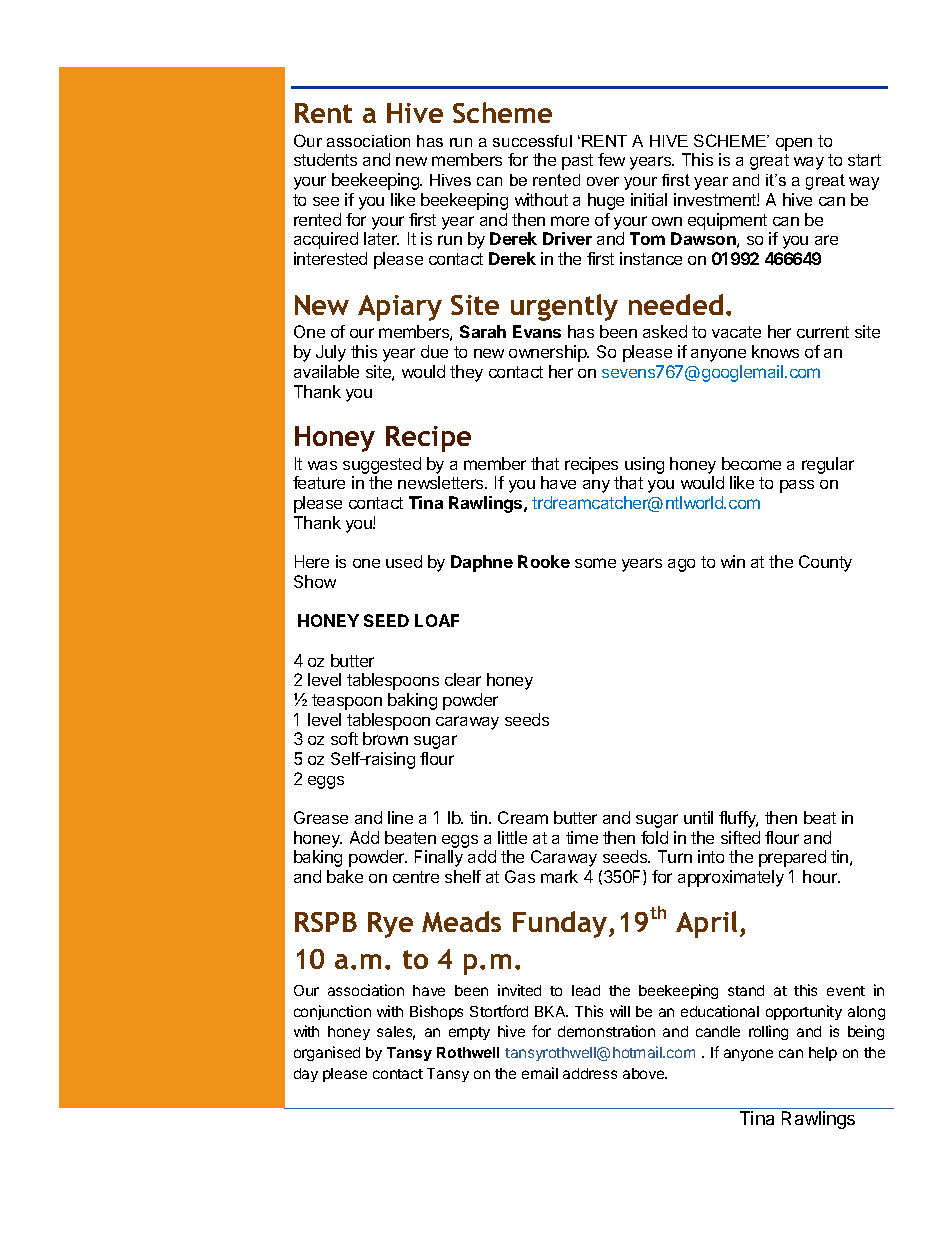 The image size is (952, 1233). What do you see at coordinates (577, 162) in the image?
I see `past` at bounding box center [577, 162].
